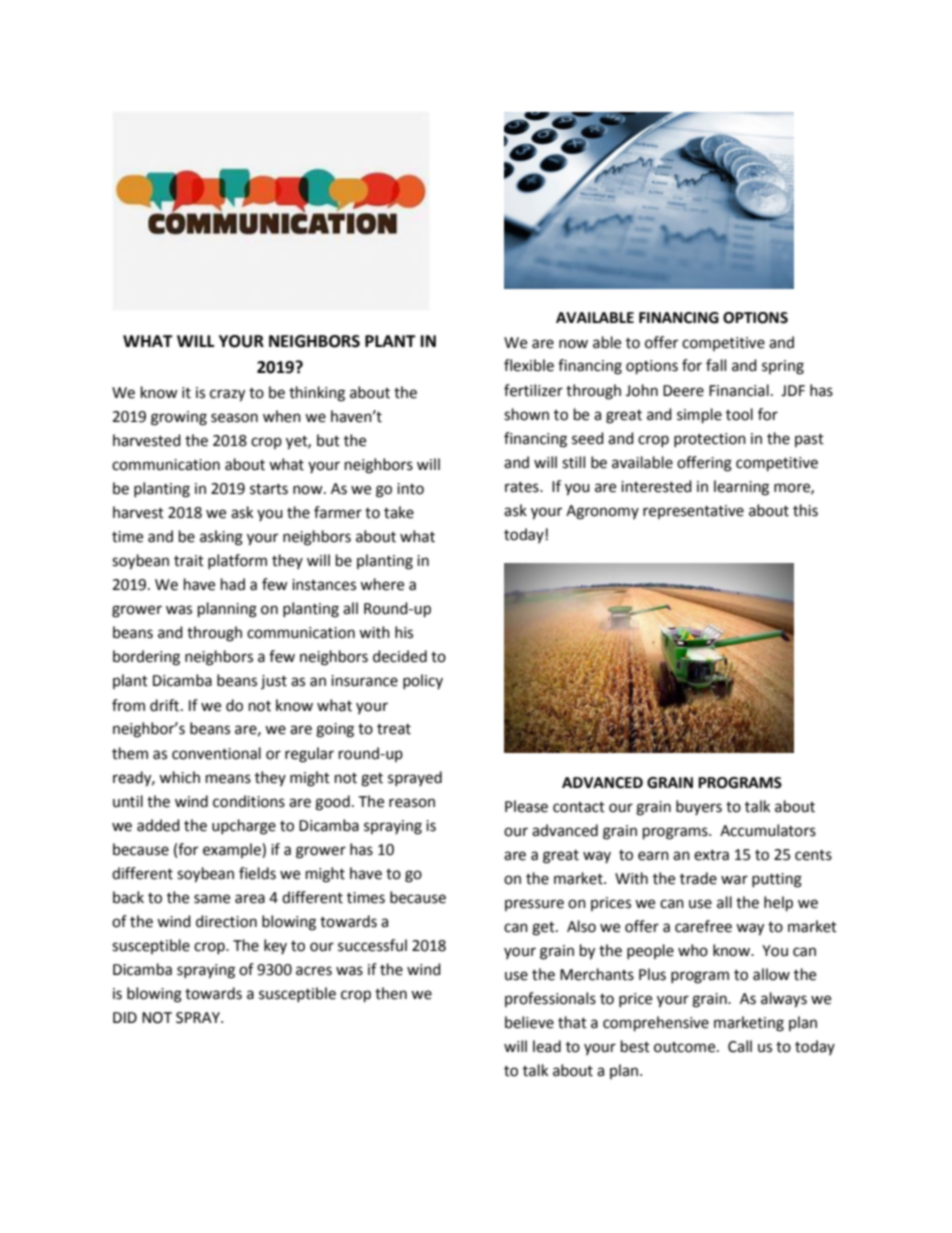 The image size is (952, 1233). What do you see at coordinates (423, 681) in the screenshot?
I see `policy` at bounding box center [423, 681].
